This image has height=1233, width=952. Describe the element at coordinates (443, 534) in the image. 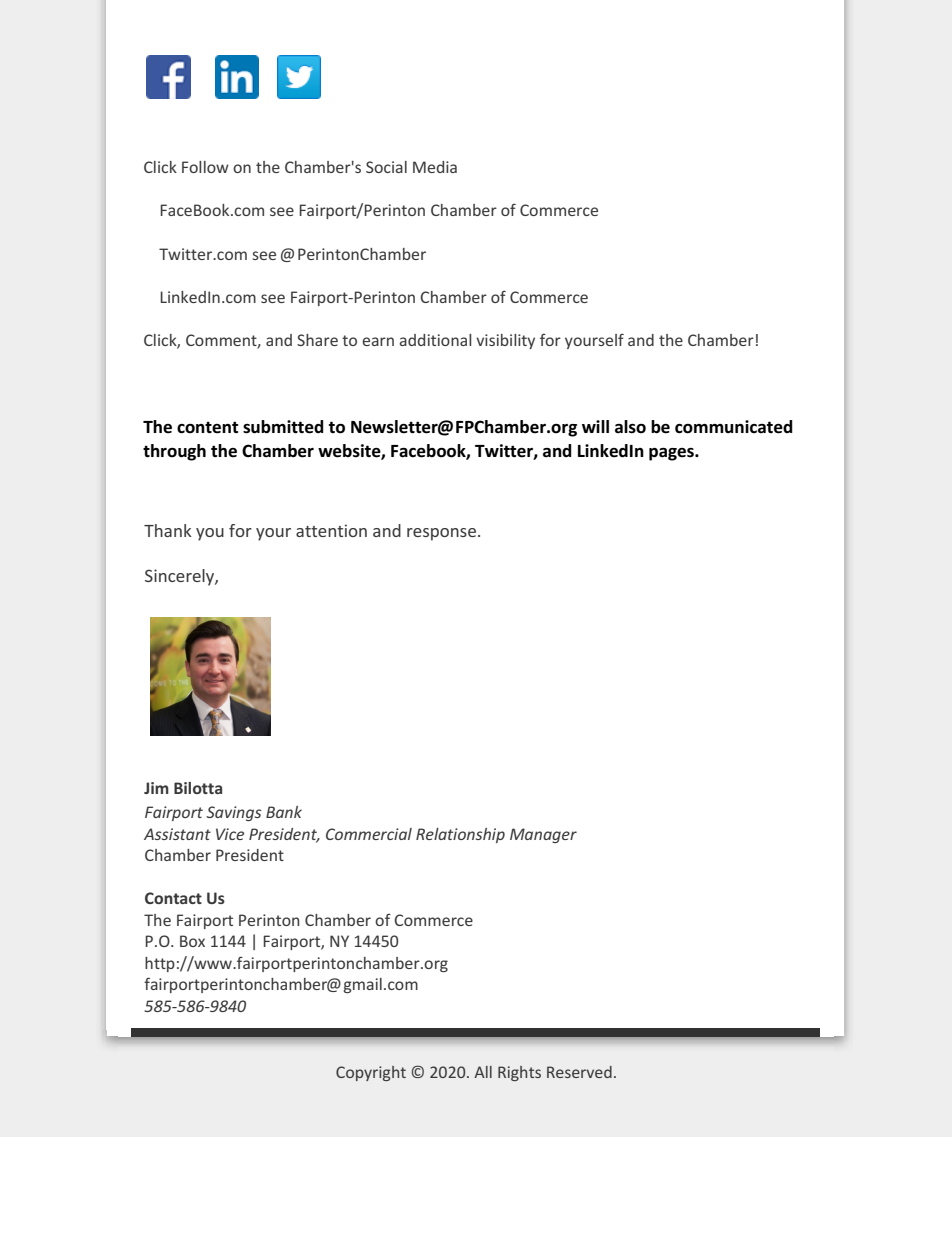

I see `response` at that location.
